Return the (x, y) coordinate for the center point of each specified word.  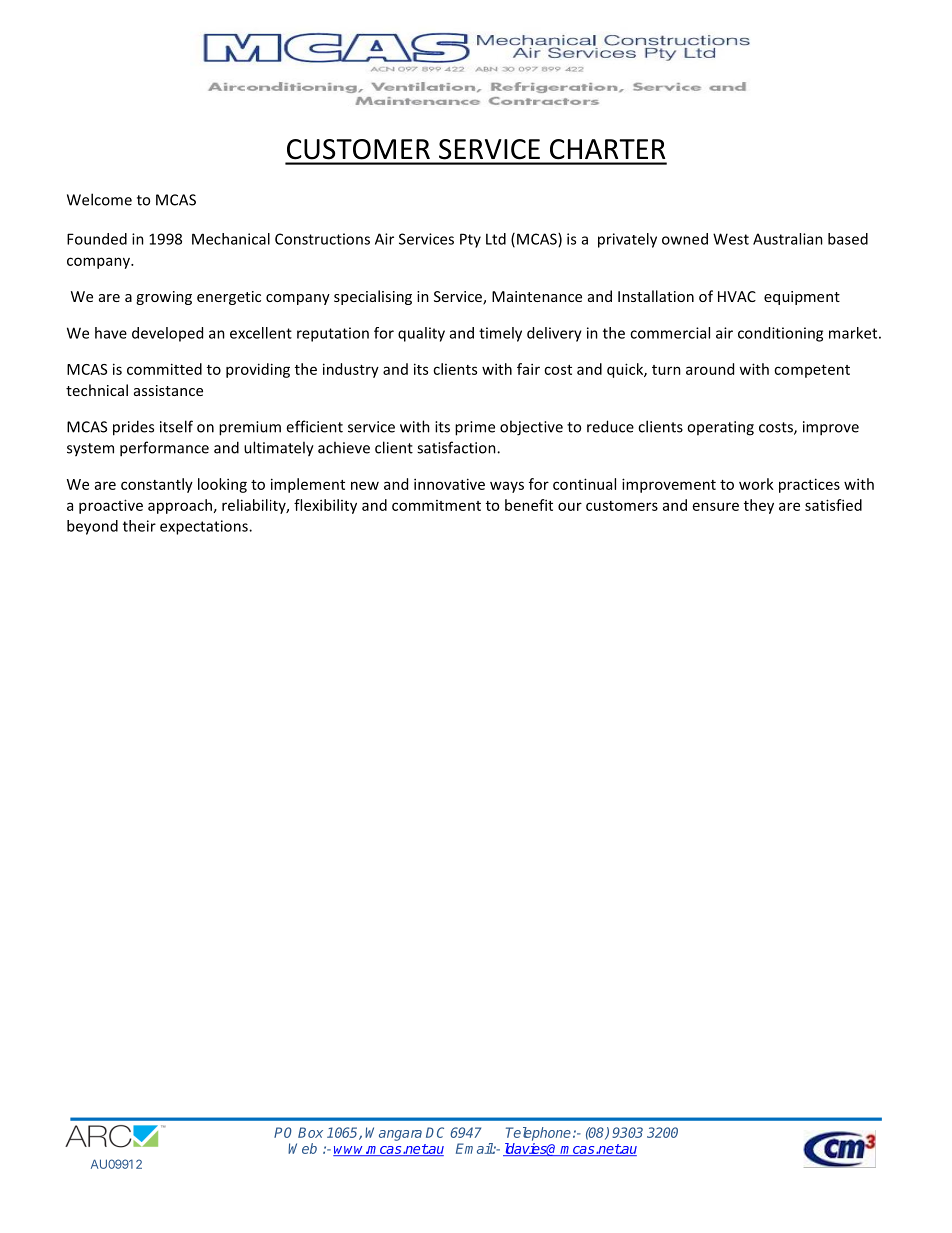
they (759, 506)
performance (164, 449)
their (139, 526)
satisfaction (457, 447)
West (731, 239)
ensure (716, 506)
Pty (470, 240)
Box (310, 1132)
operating (720, 428)
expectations (205, 527)
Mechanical (231, 239)
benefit (529, 505)
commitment (436, 505)
